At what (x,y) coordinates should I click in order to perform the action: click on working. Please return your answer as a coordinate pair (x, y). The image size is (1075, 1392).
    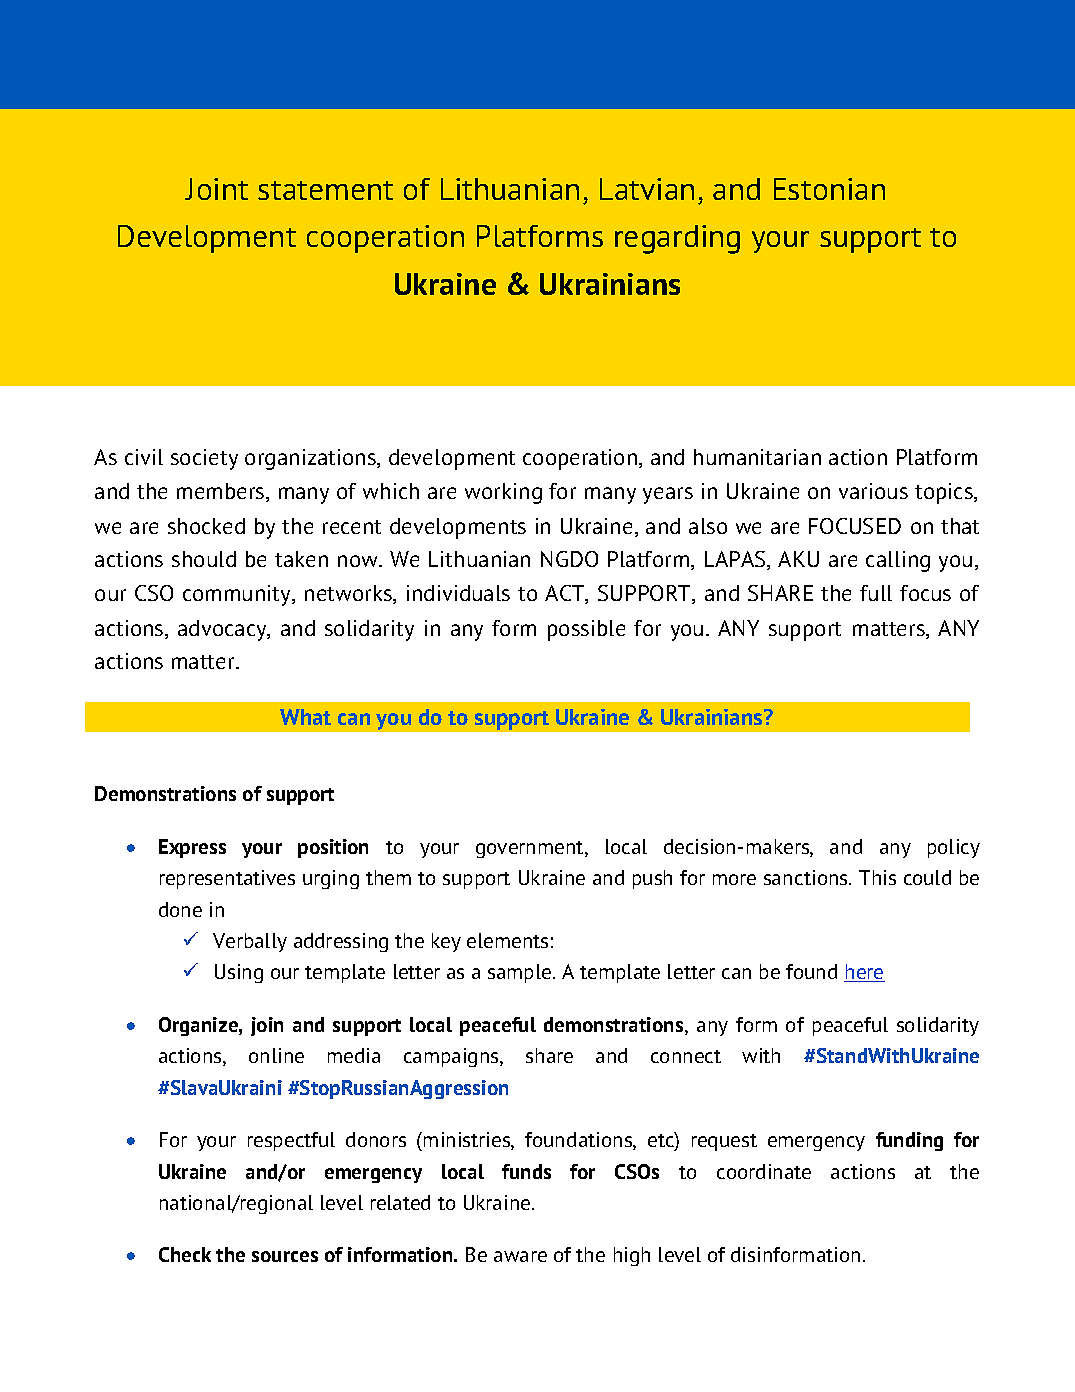
    Looking at the image, I should click on (503, 493).
